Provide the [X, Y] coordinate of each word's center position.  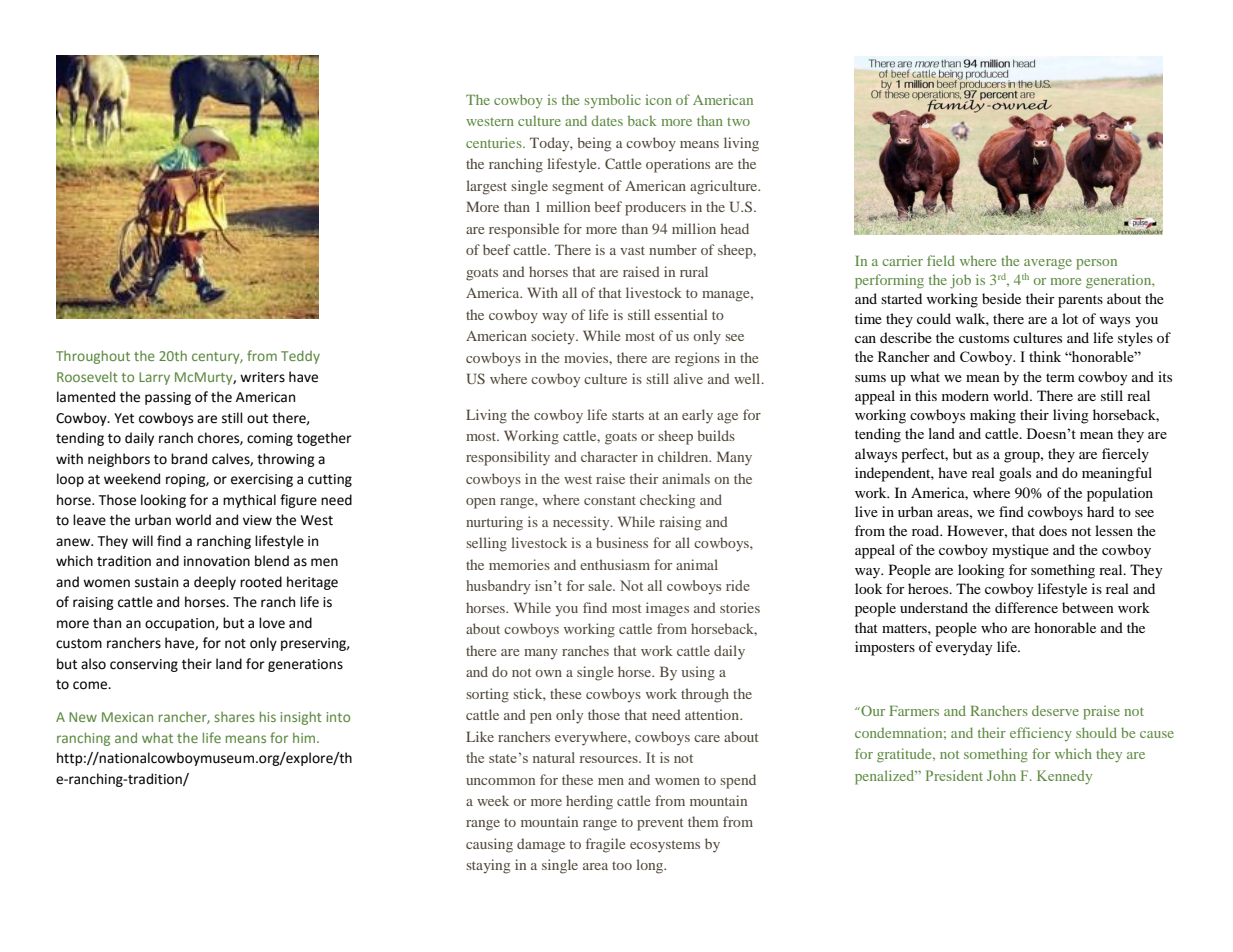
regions [697, 359]
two [738, 122]
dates [607, 120]
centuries [495, 142]
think [1045, 356]
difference [1026, 607]
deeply [215, 583]
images [667, 609]
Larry [154, 378]
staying [488, 866]
